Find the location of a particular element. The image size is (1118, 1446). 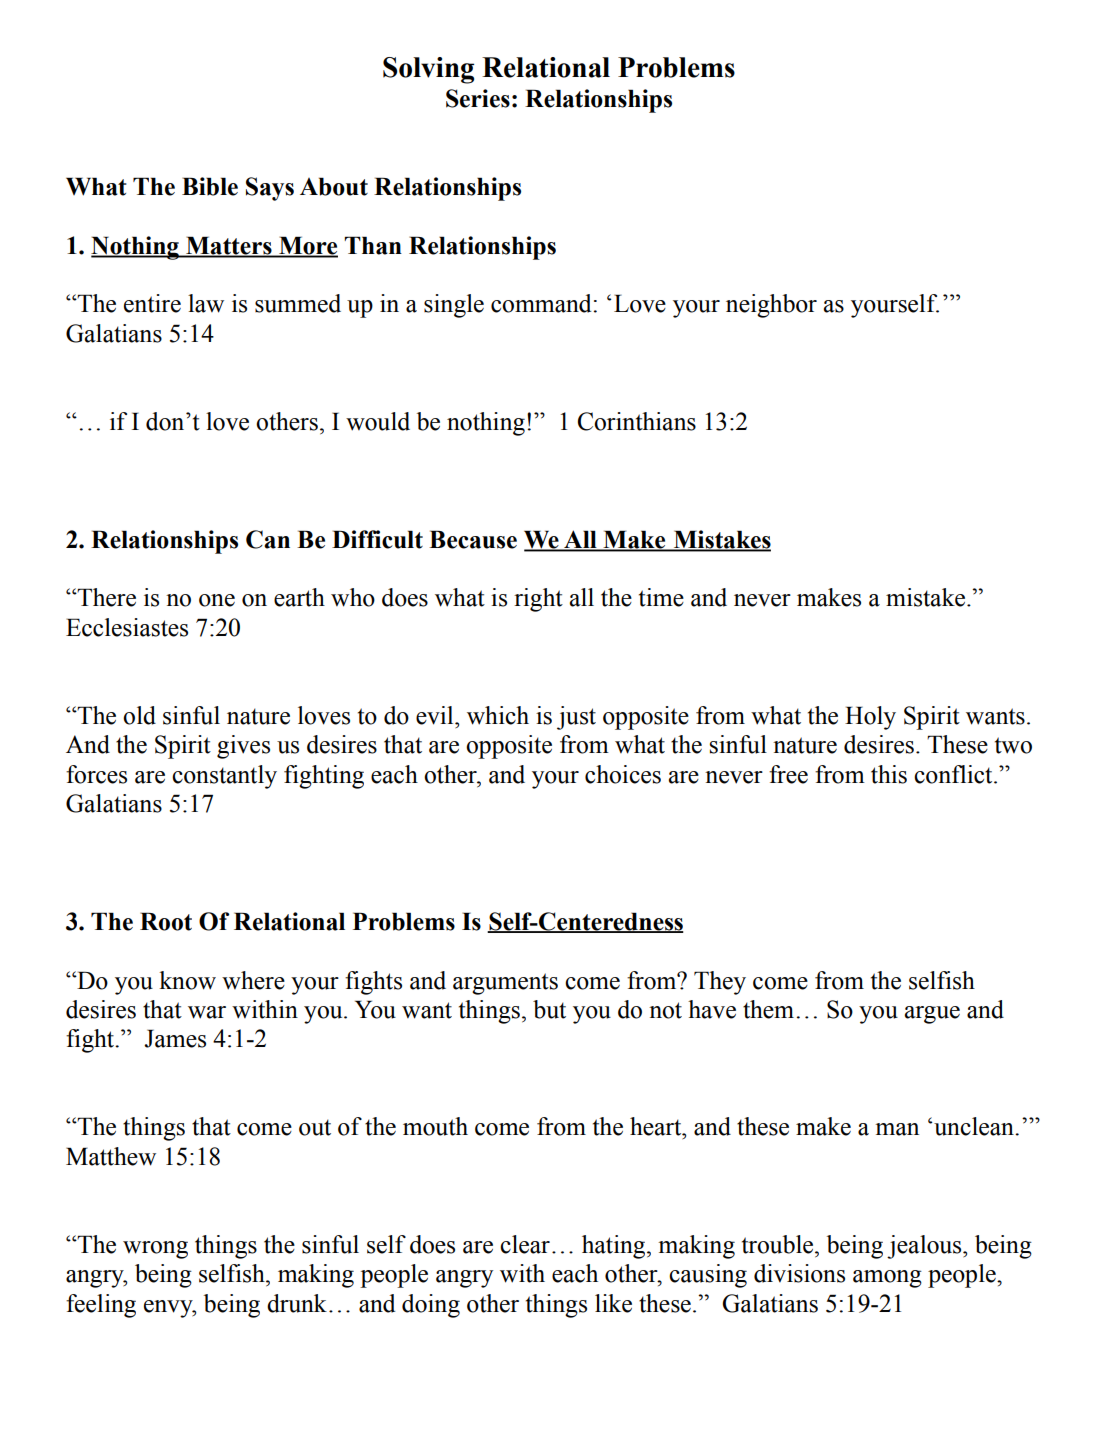

Bible is located at coordinates (210, 186).
